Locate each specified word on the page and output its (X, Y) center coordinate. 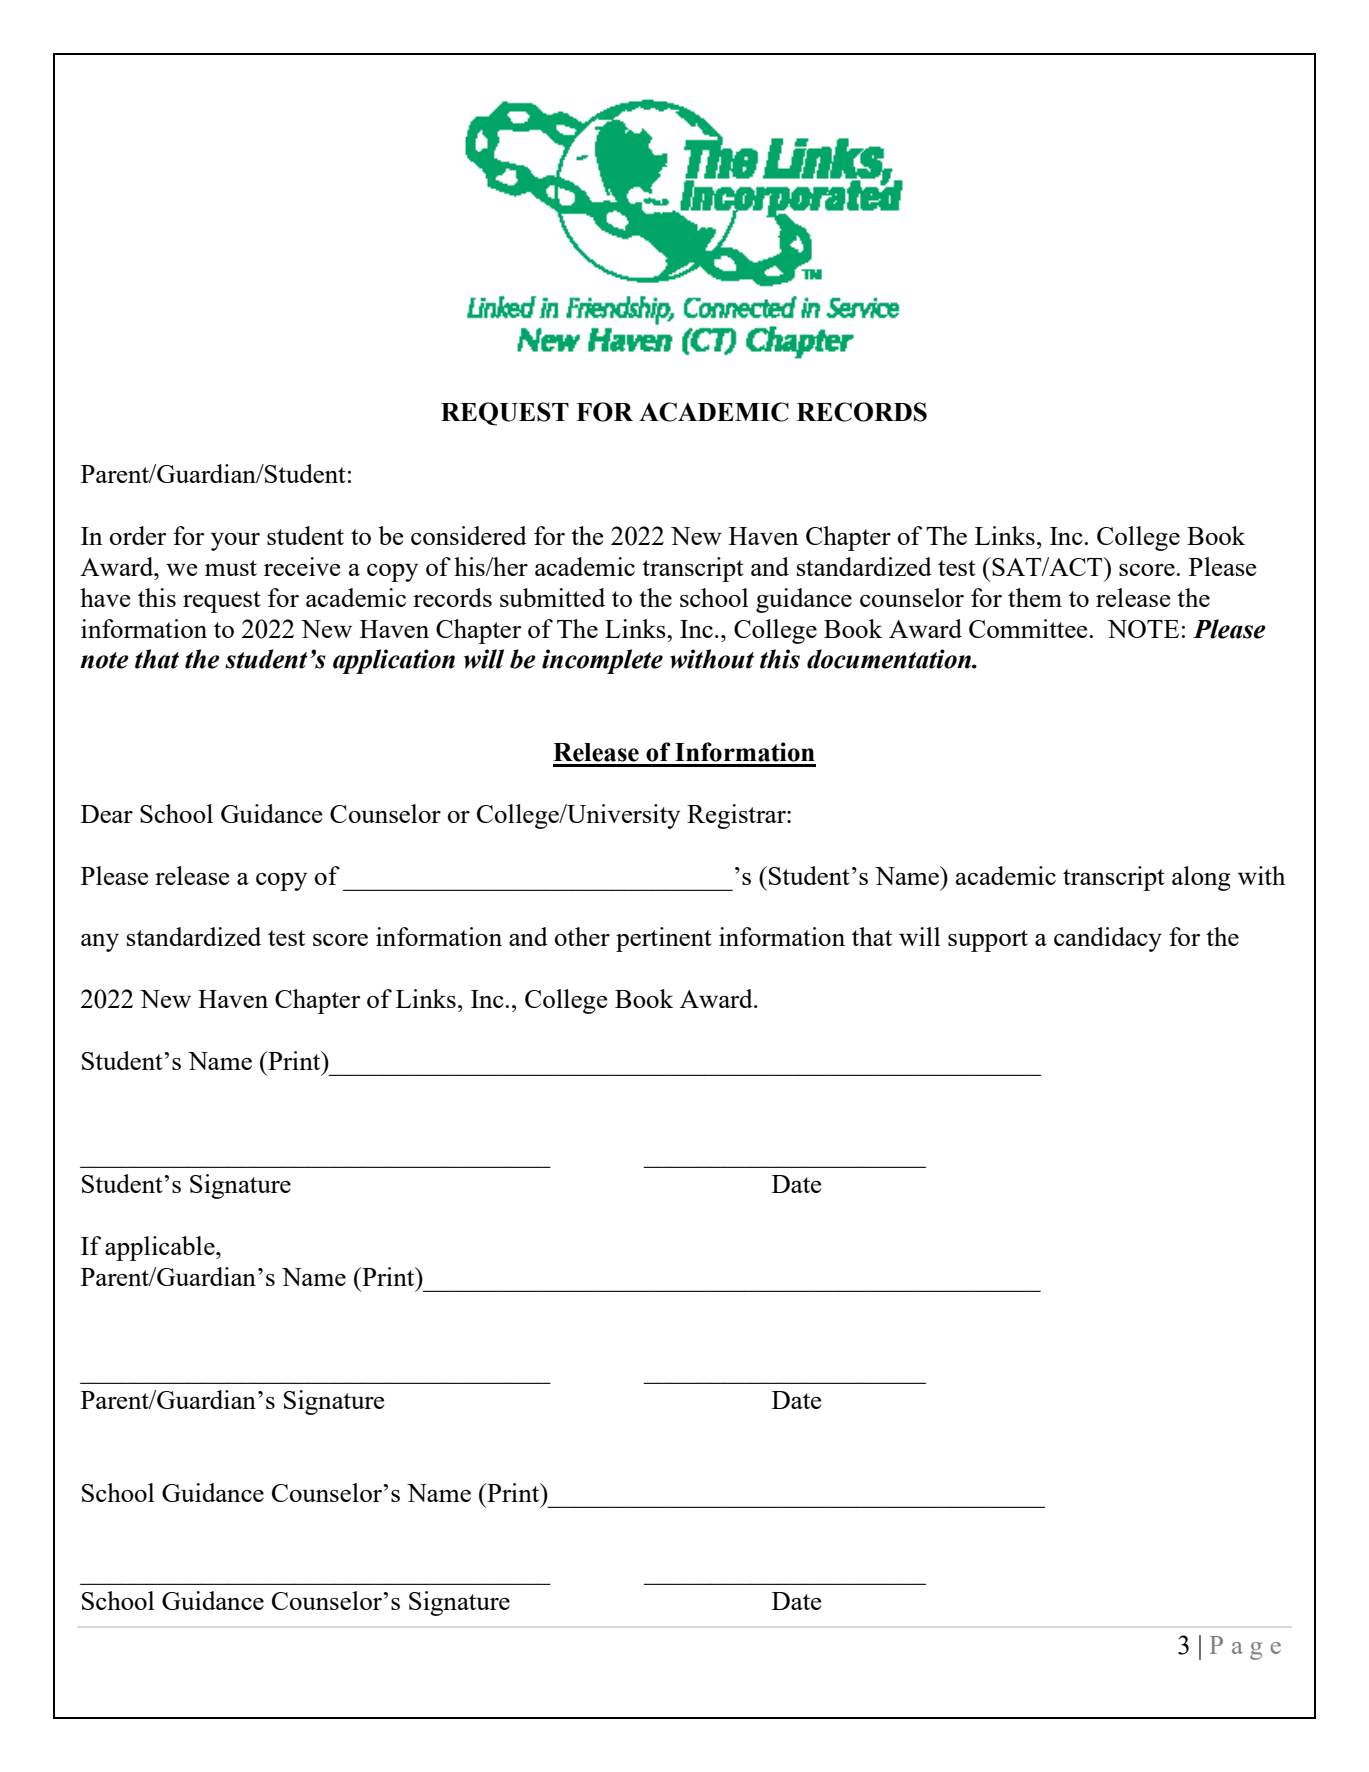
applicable (161, 1248)
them (1035, 597)
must (231, 568)
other (582, 936)
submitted (552, 597)
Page (1245, 1648)
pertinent (664, 939)
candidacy (1108, 939)
